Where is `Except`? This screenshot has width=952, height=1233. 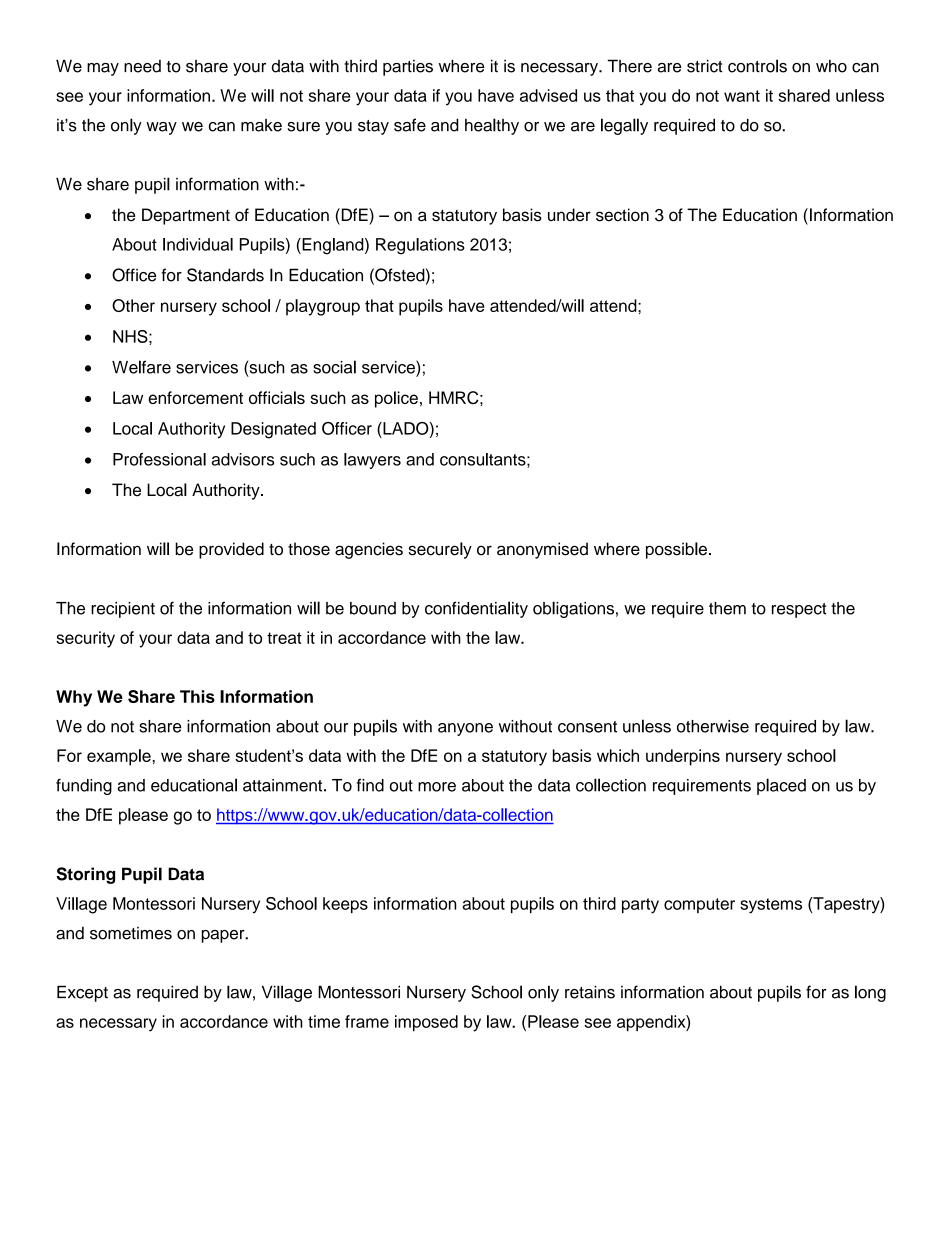 Except is located at coordinates (82, 993).
